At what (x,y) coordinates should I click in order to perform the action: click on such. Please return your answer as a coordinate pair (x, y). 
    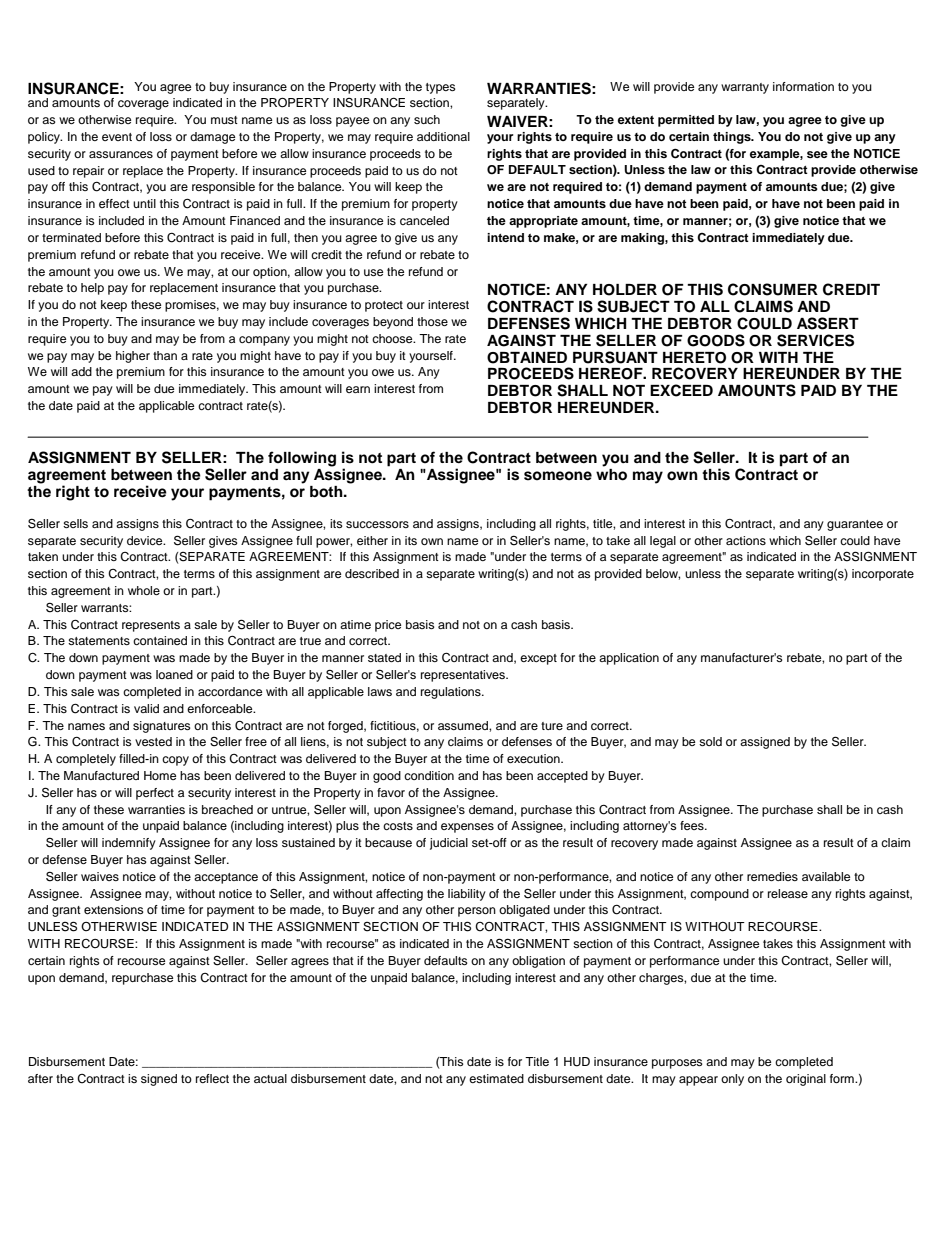
    Looking at the image, I should click on (427, 119).
